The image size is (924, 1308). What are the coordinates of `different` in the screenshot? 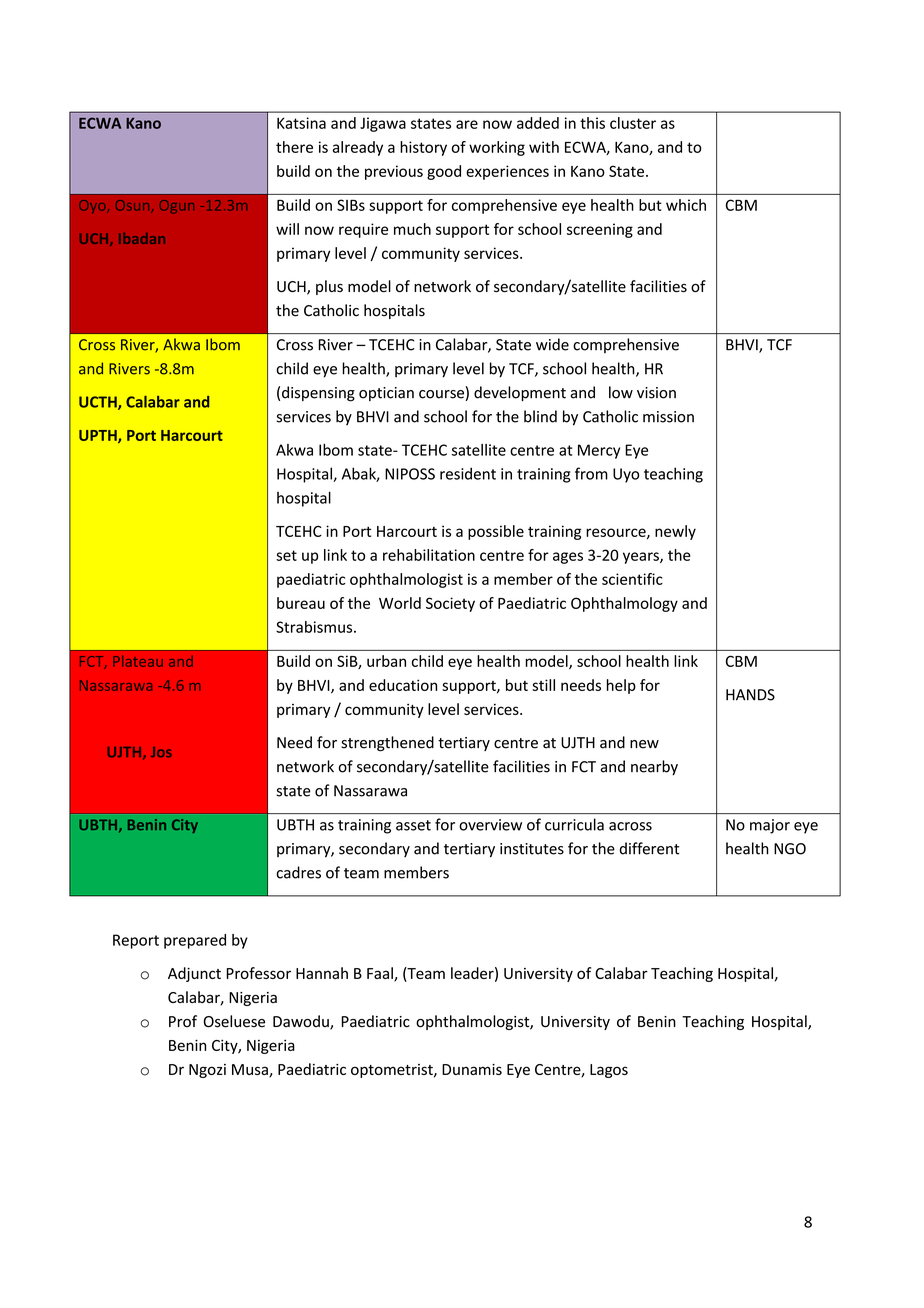 It's located at (649, 848).
